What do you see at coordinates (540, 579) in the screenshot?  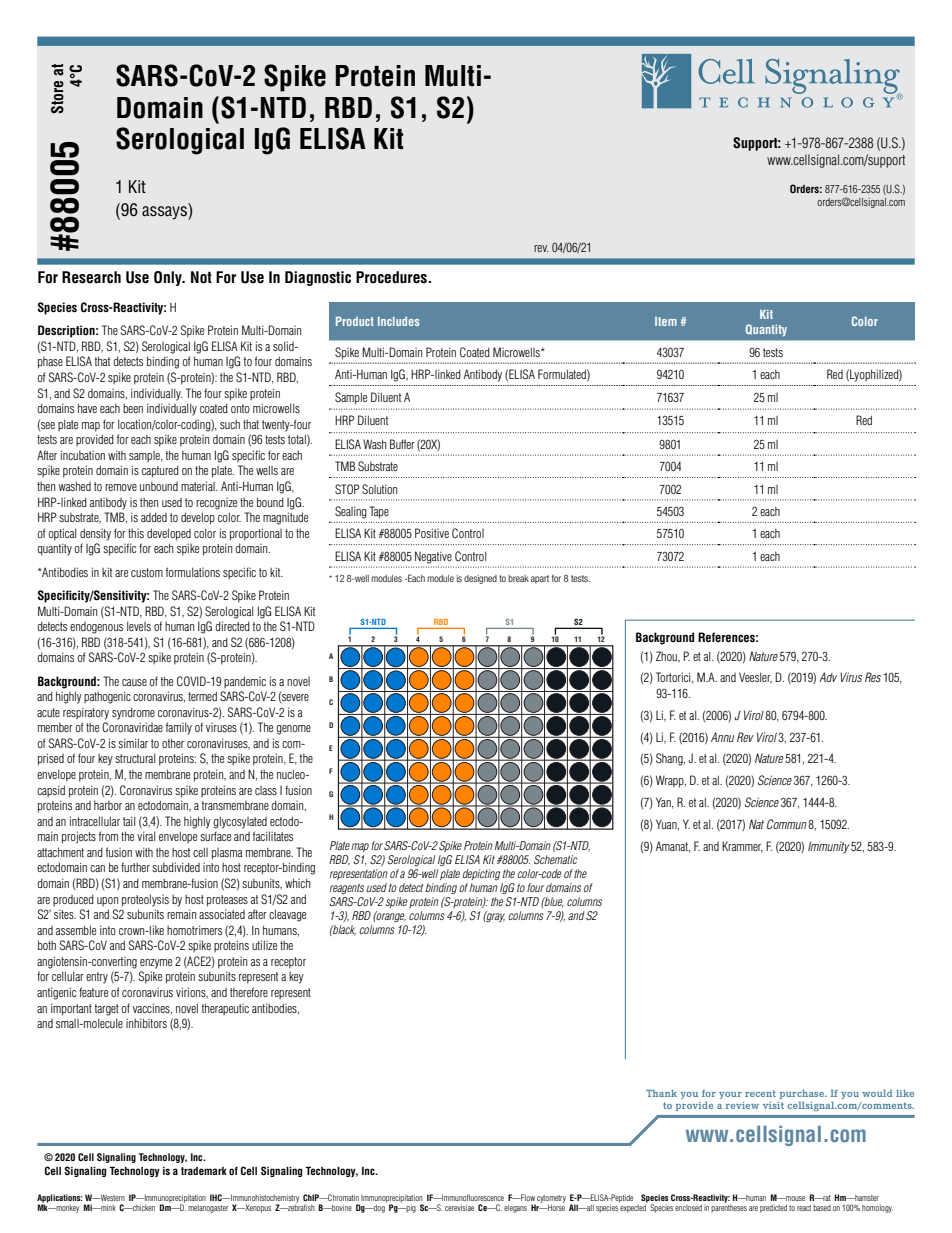 I see `apart` at bounding box center [540, 579].
